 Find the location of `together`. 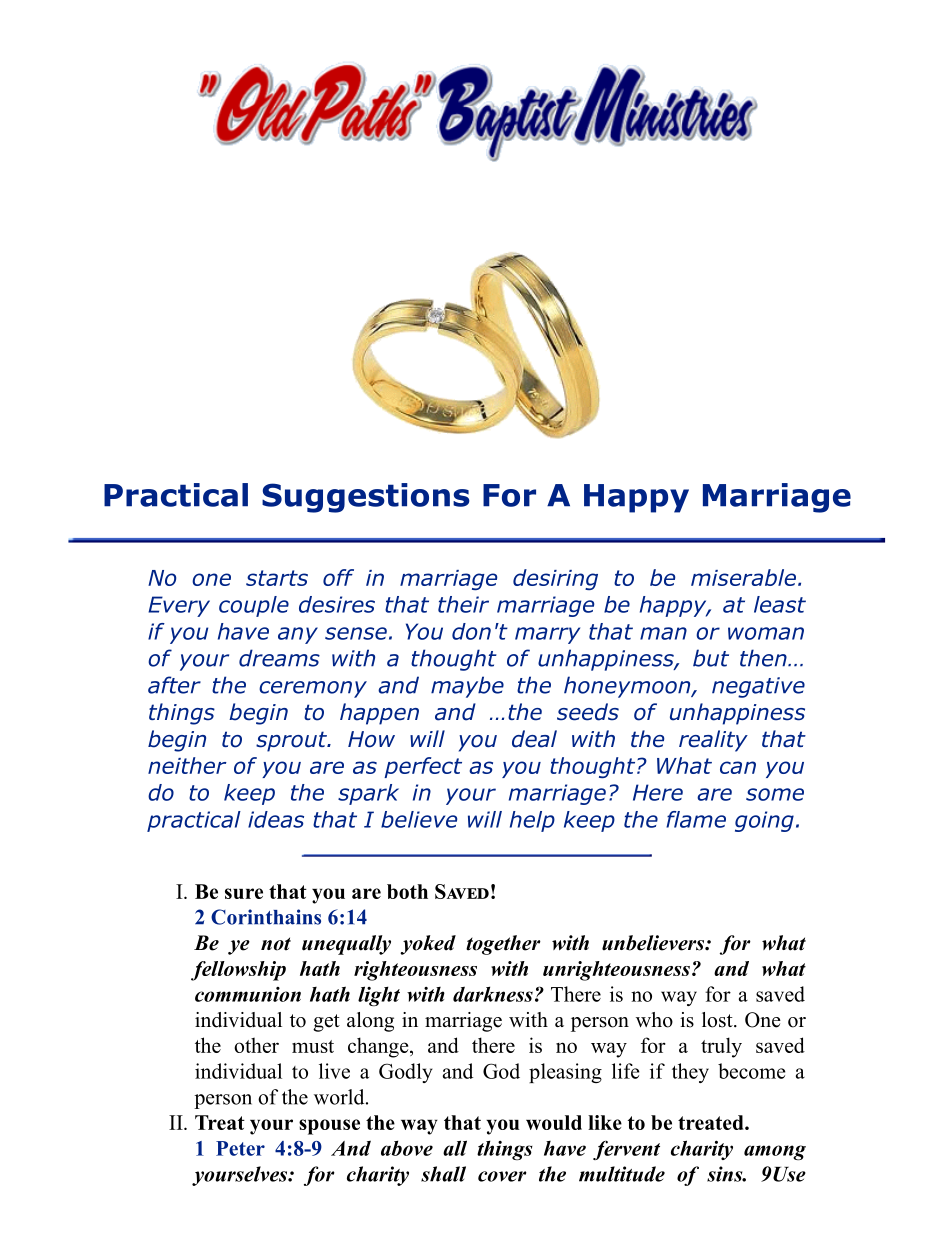

together is located at coordinates (503, 945).
